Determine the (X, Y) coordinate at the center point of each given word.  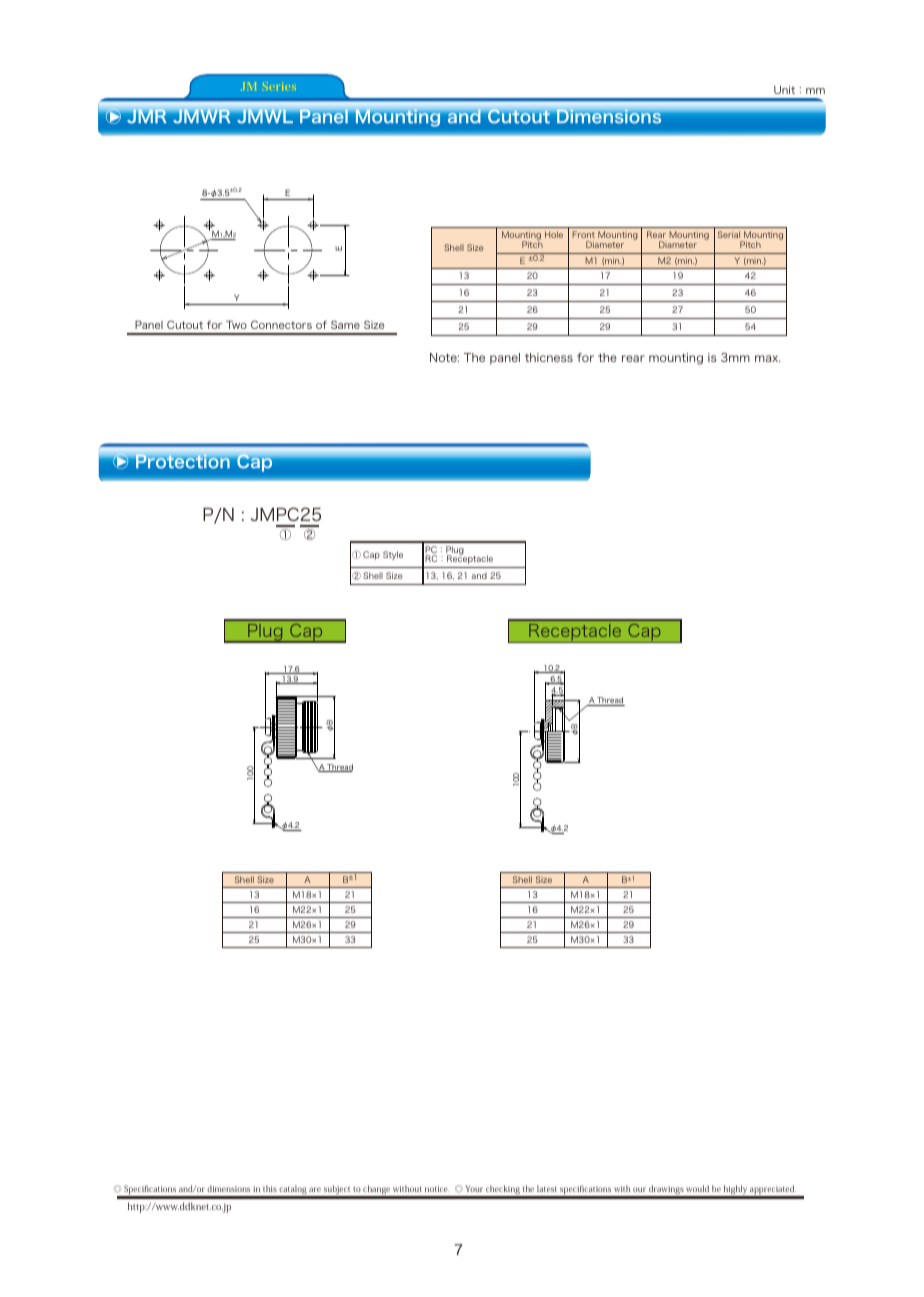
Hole (554, 234)
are (315, 1189)
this (270, 1188)
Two (236, 325)
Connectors (281, 324)
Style (393, 555)
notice (437, 1189)
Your (474, 1188)
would (697, 1188)
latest (547, 1188)
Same (345, 324)
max (768, 358)
